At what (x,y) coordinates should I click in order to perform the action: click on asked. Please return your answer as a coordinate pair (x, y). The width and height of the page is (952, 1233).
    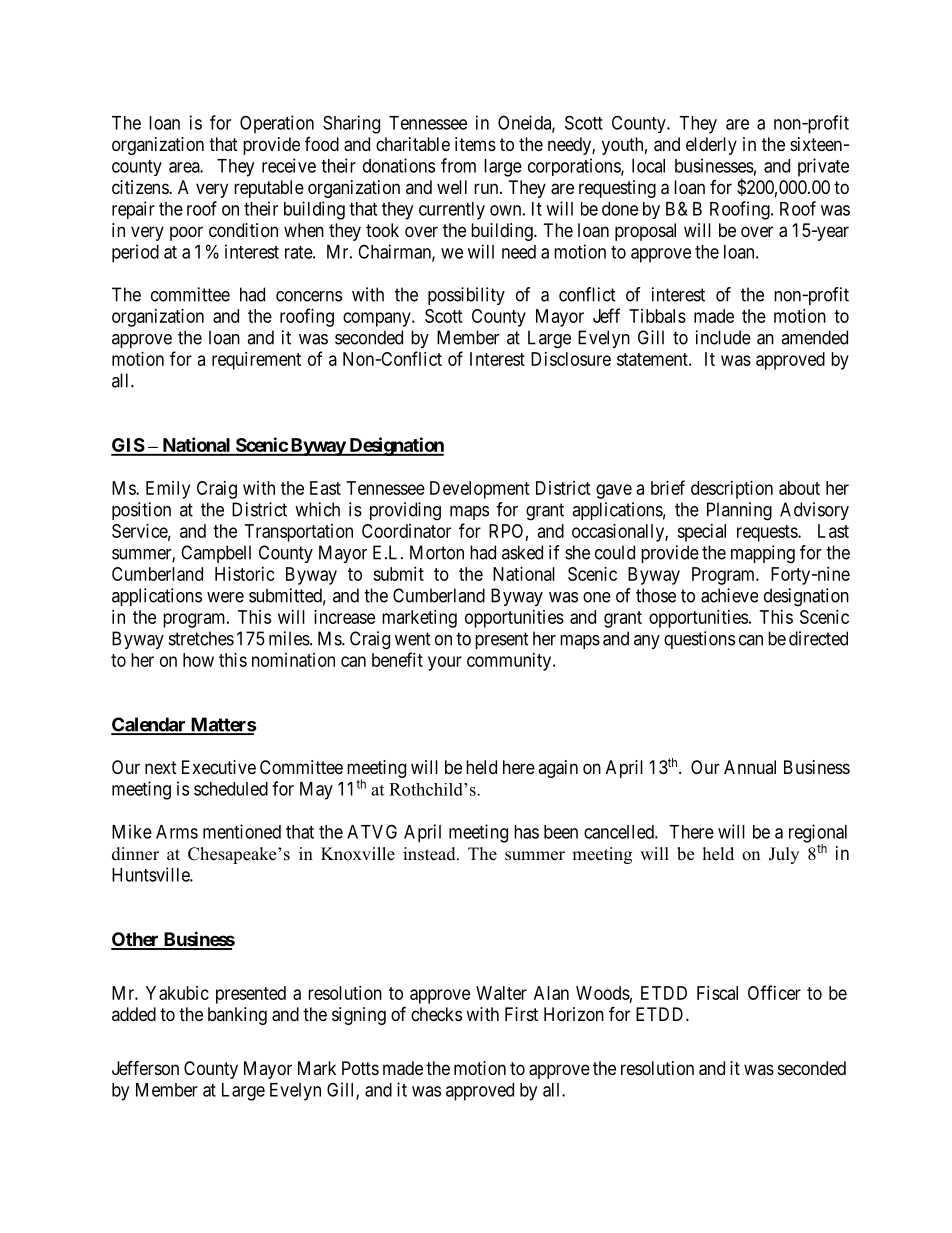
    Looking at the image, I should click on (522, 552).
